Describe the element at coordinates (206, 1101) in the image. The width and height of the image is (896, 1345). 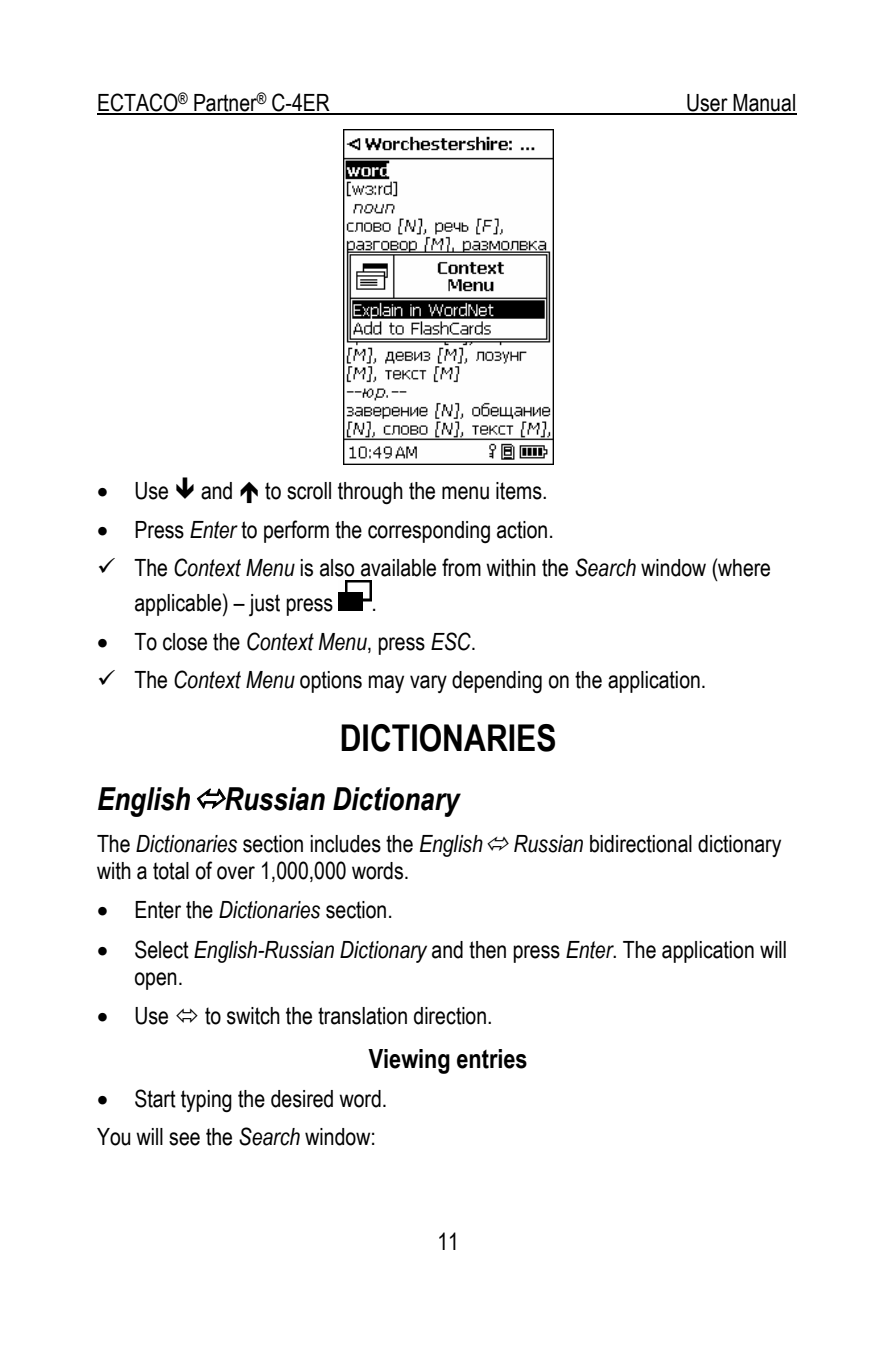
I see `typing` at that location.
